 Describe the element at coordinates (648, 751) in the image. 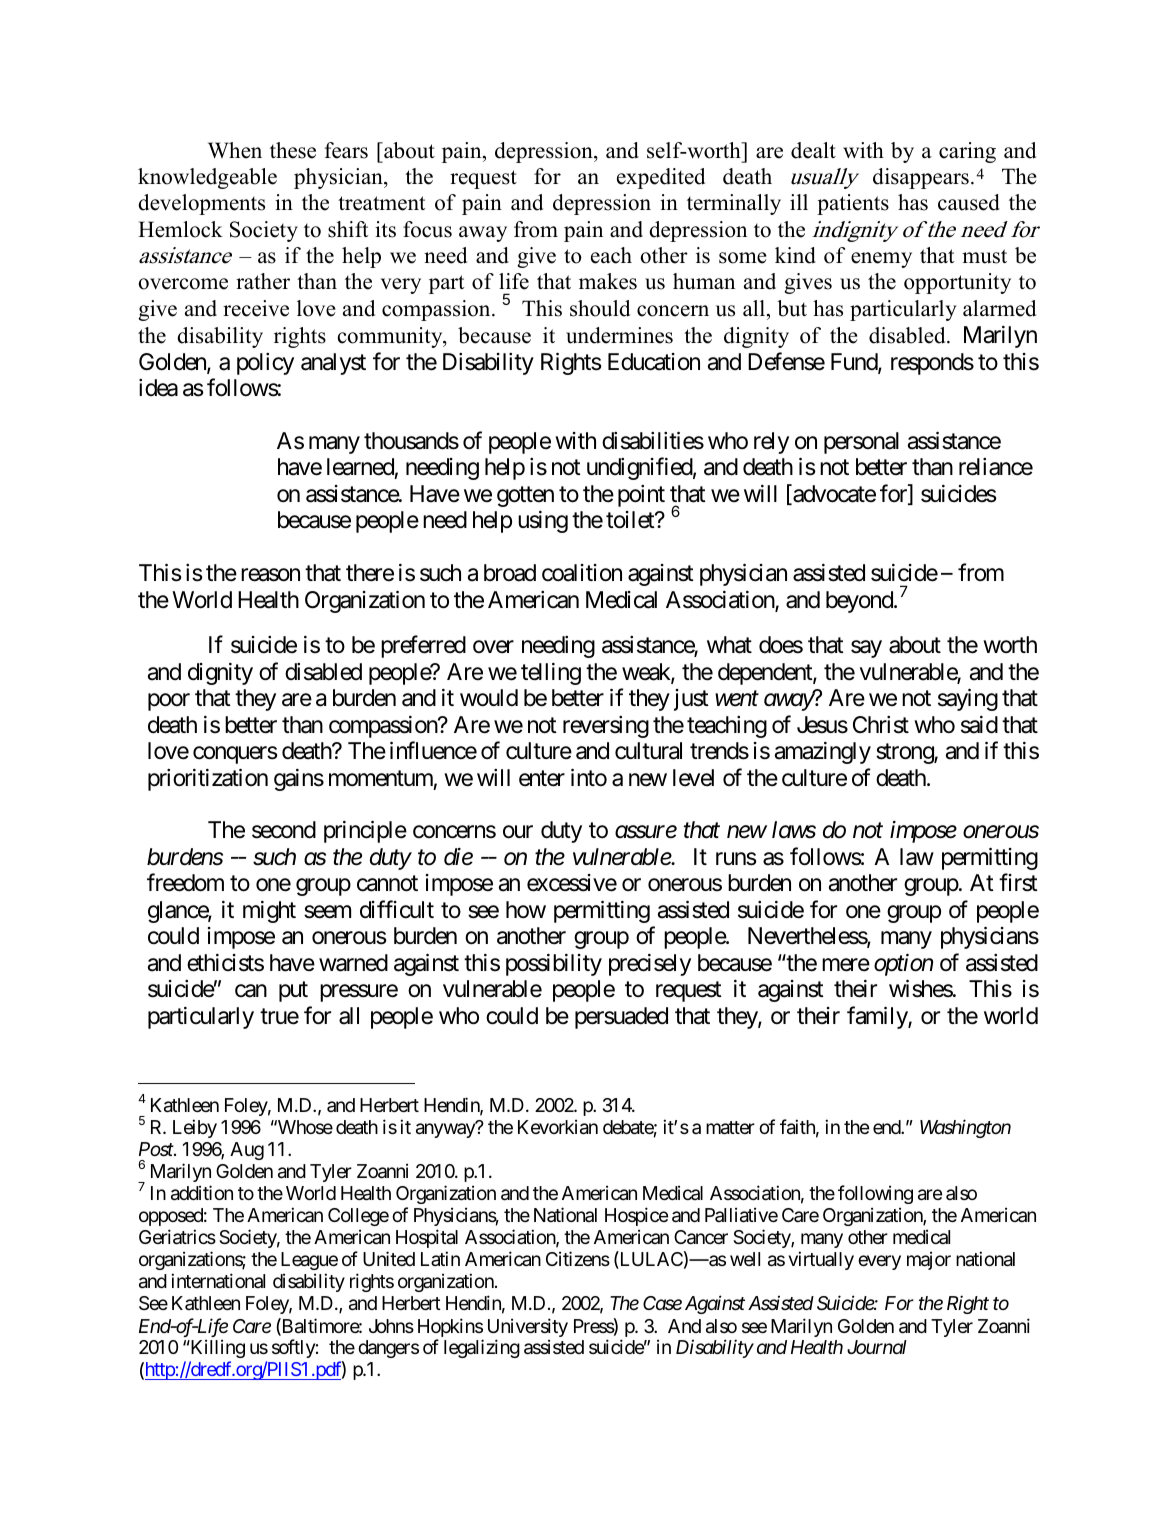

I see `cultural` at that location.
